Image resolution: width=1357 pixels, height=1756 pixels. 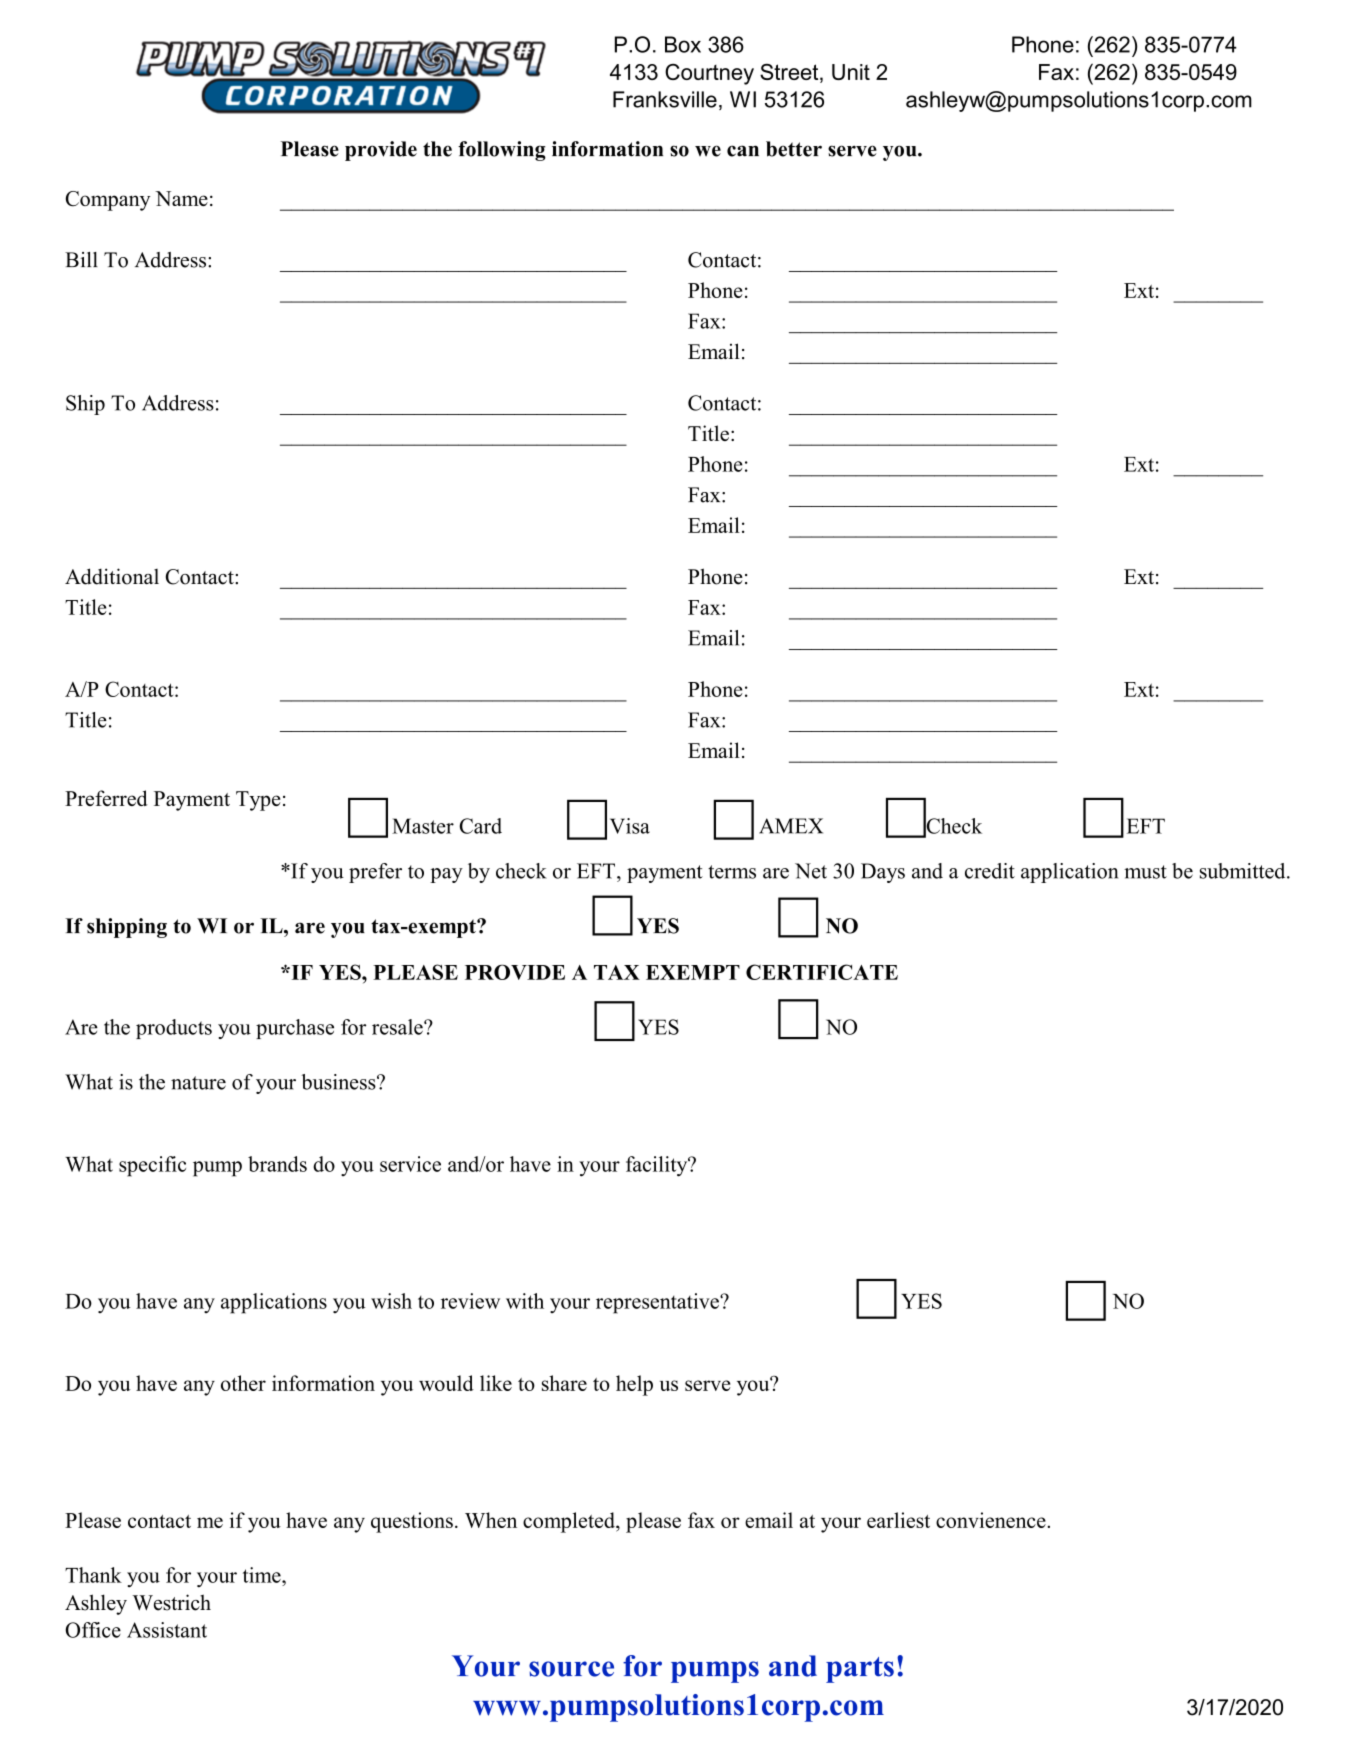 What do you see at coordinates (794, 149) in the document?
I see `better` at bounding box center [794, 149].
